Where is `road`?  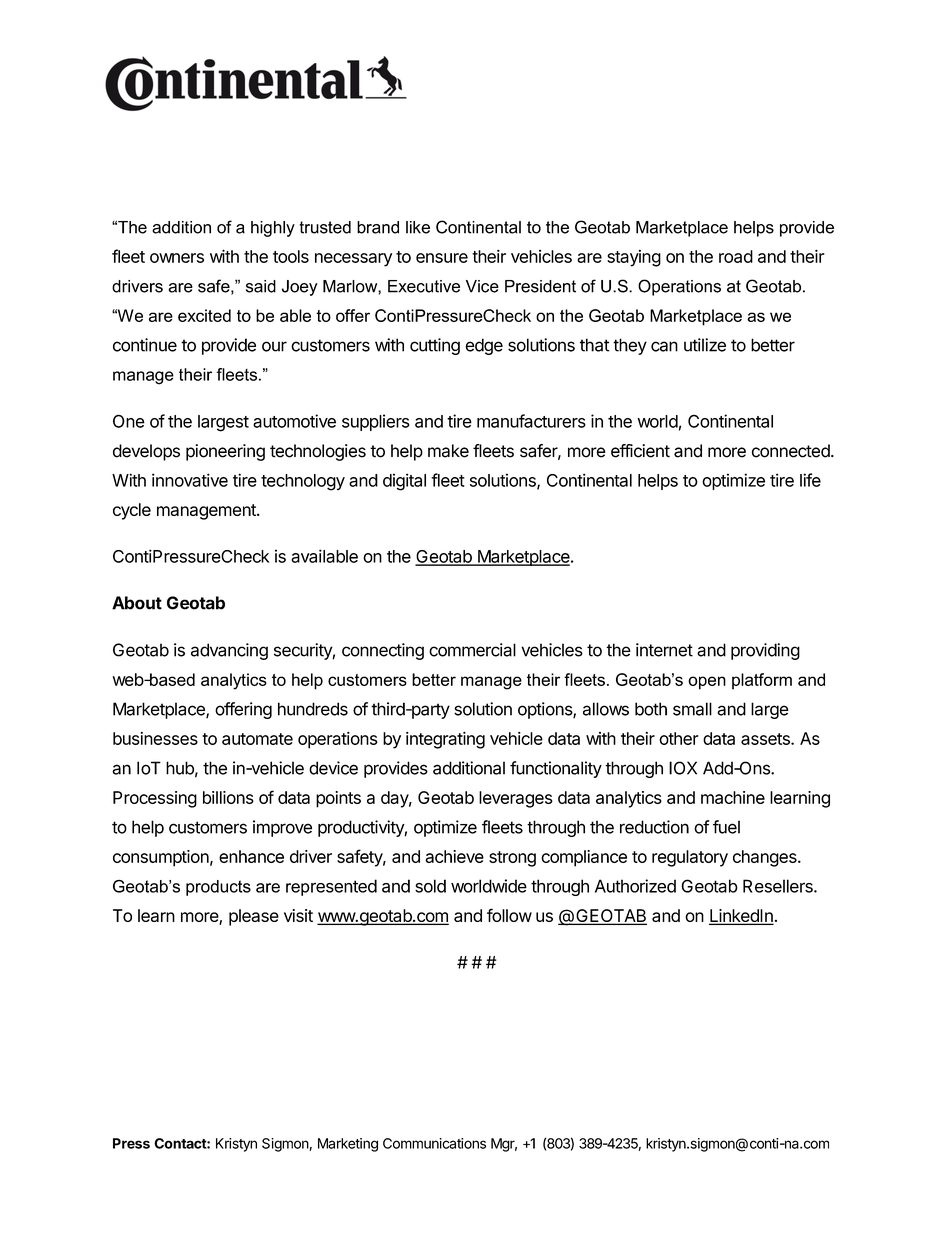 road is located at coordinates (736, 256).
